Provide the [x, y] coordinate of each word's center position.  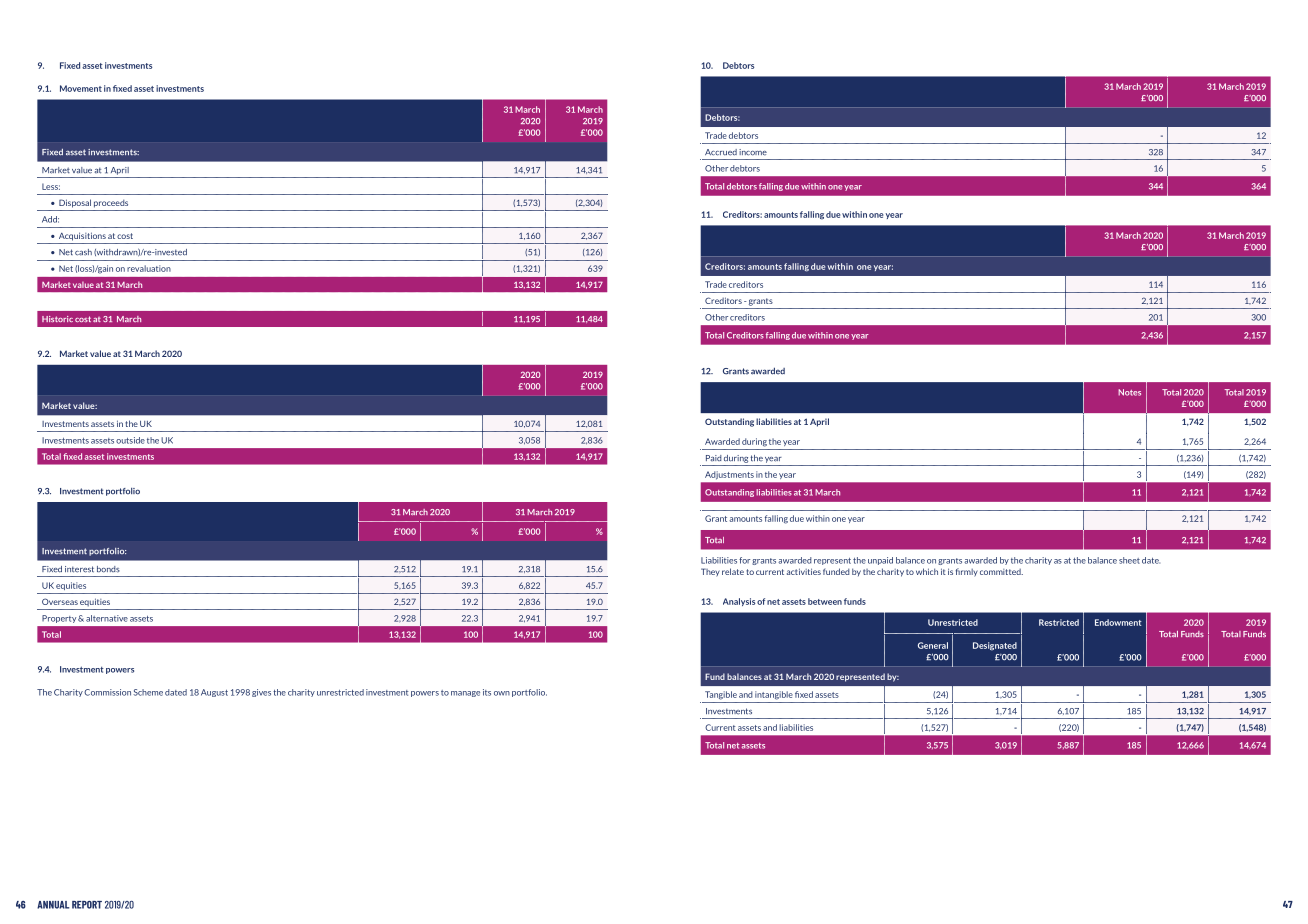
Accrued [721, 152]
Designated [995, 646]
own [502, 693]
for [744, 560]
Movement [81, 88]
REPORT [87, 905]
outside [130, 440]
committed [1001, 572]
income [753, 152]
